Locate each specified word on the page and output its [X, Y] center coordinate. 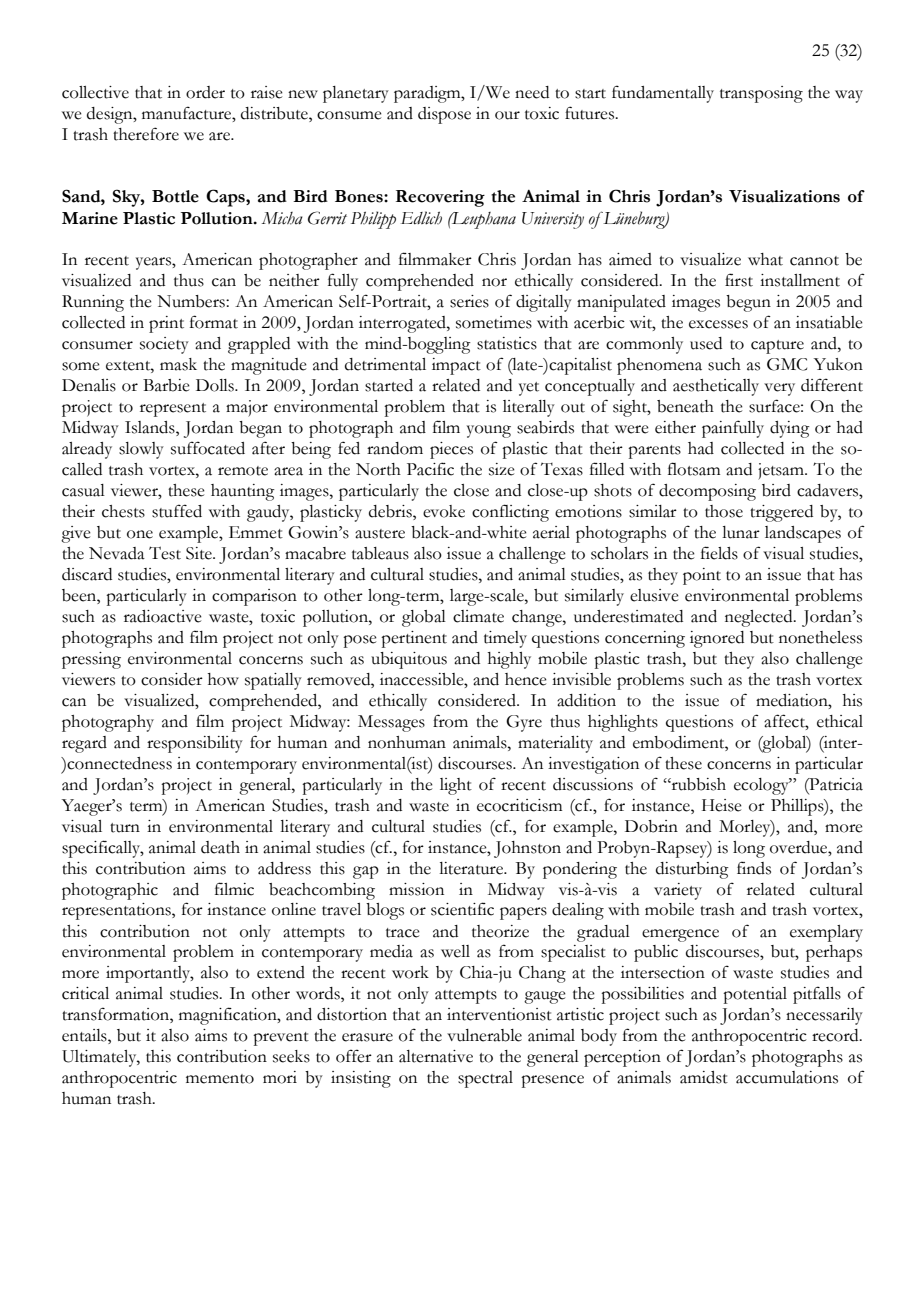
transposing [761, 94]
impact [456, 366]
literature [472, 868]
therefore [146, 134]
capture [777, 347]
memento [220, 1079]
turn [125, 828]
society [164, 345]
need [532, 92]
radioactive [163, 616]
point [702, 576]
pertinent [414, 639]
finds [754, 868]
